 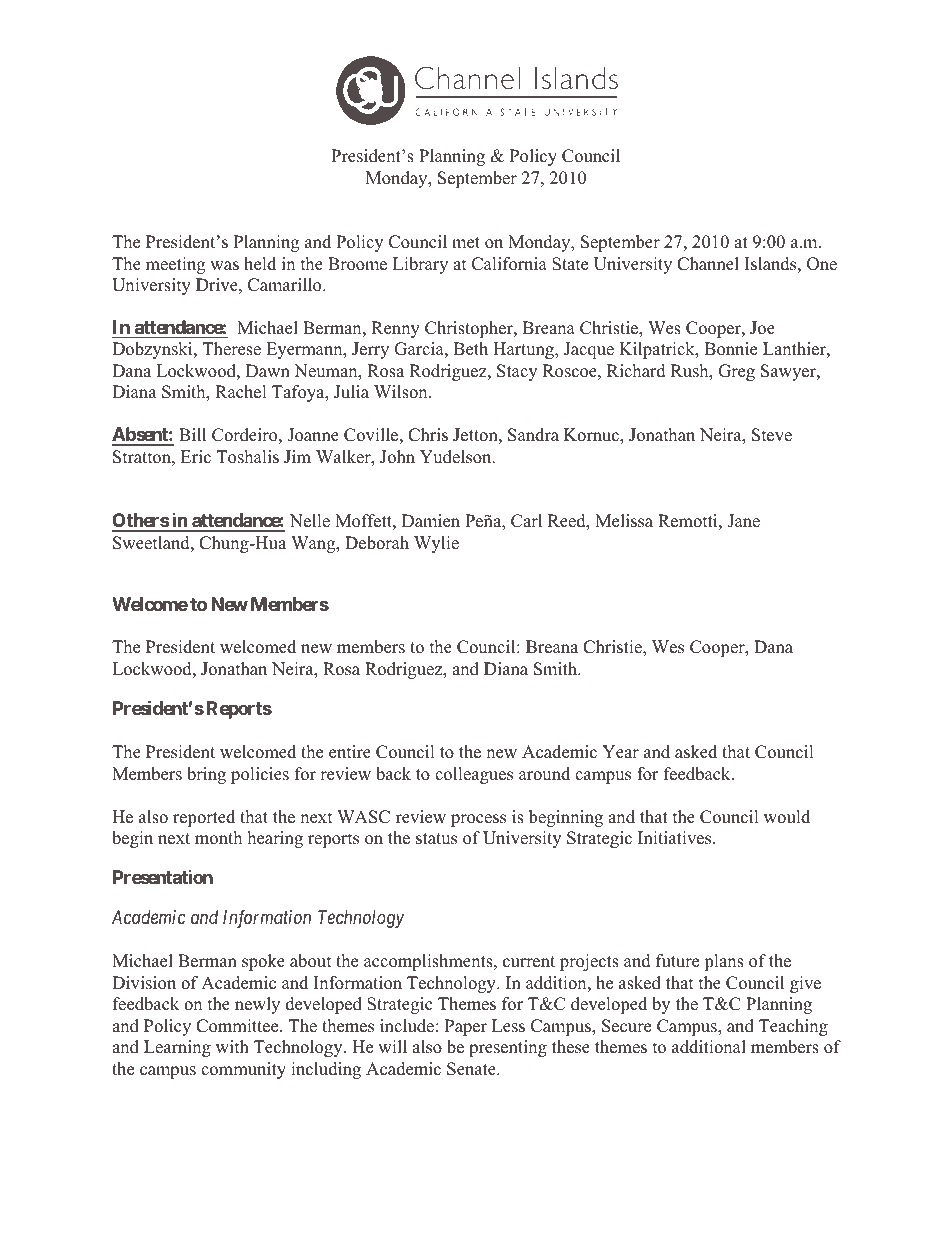 What do you see at coordinates (793, 1027) in the screenshot?
I see `Teaching` at bounding box center [793, 1027].
